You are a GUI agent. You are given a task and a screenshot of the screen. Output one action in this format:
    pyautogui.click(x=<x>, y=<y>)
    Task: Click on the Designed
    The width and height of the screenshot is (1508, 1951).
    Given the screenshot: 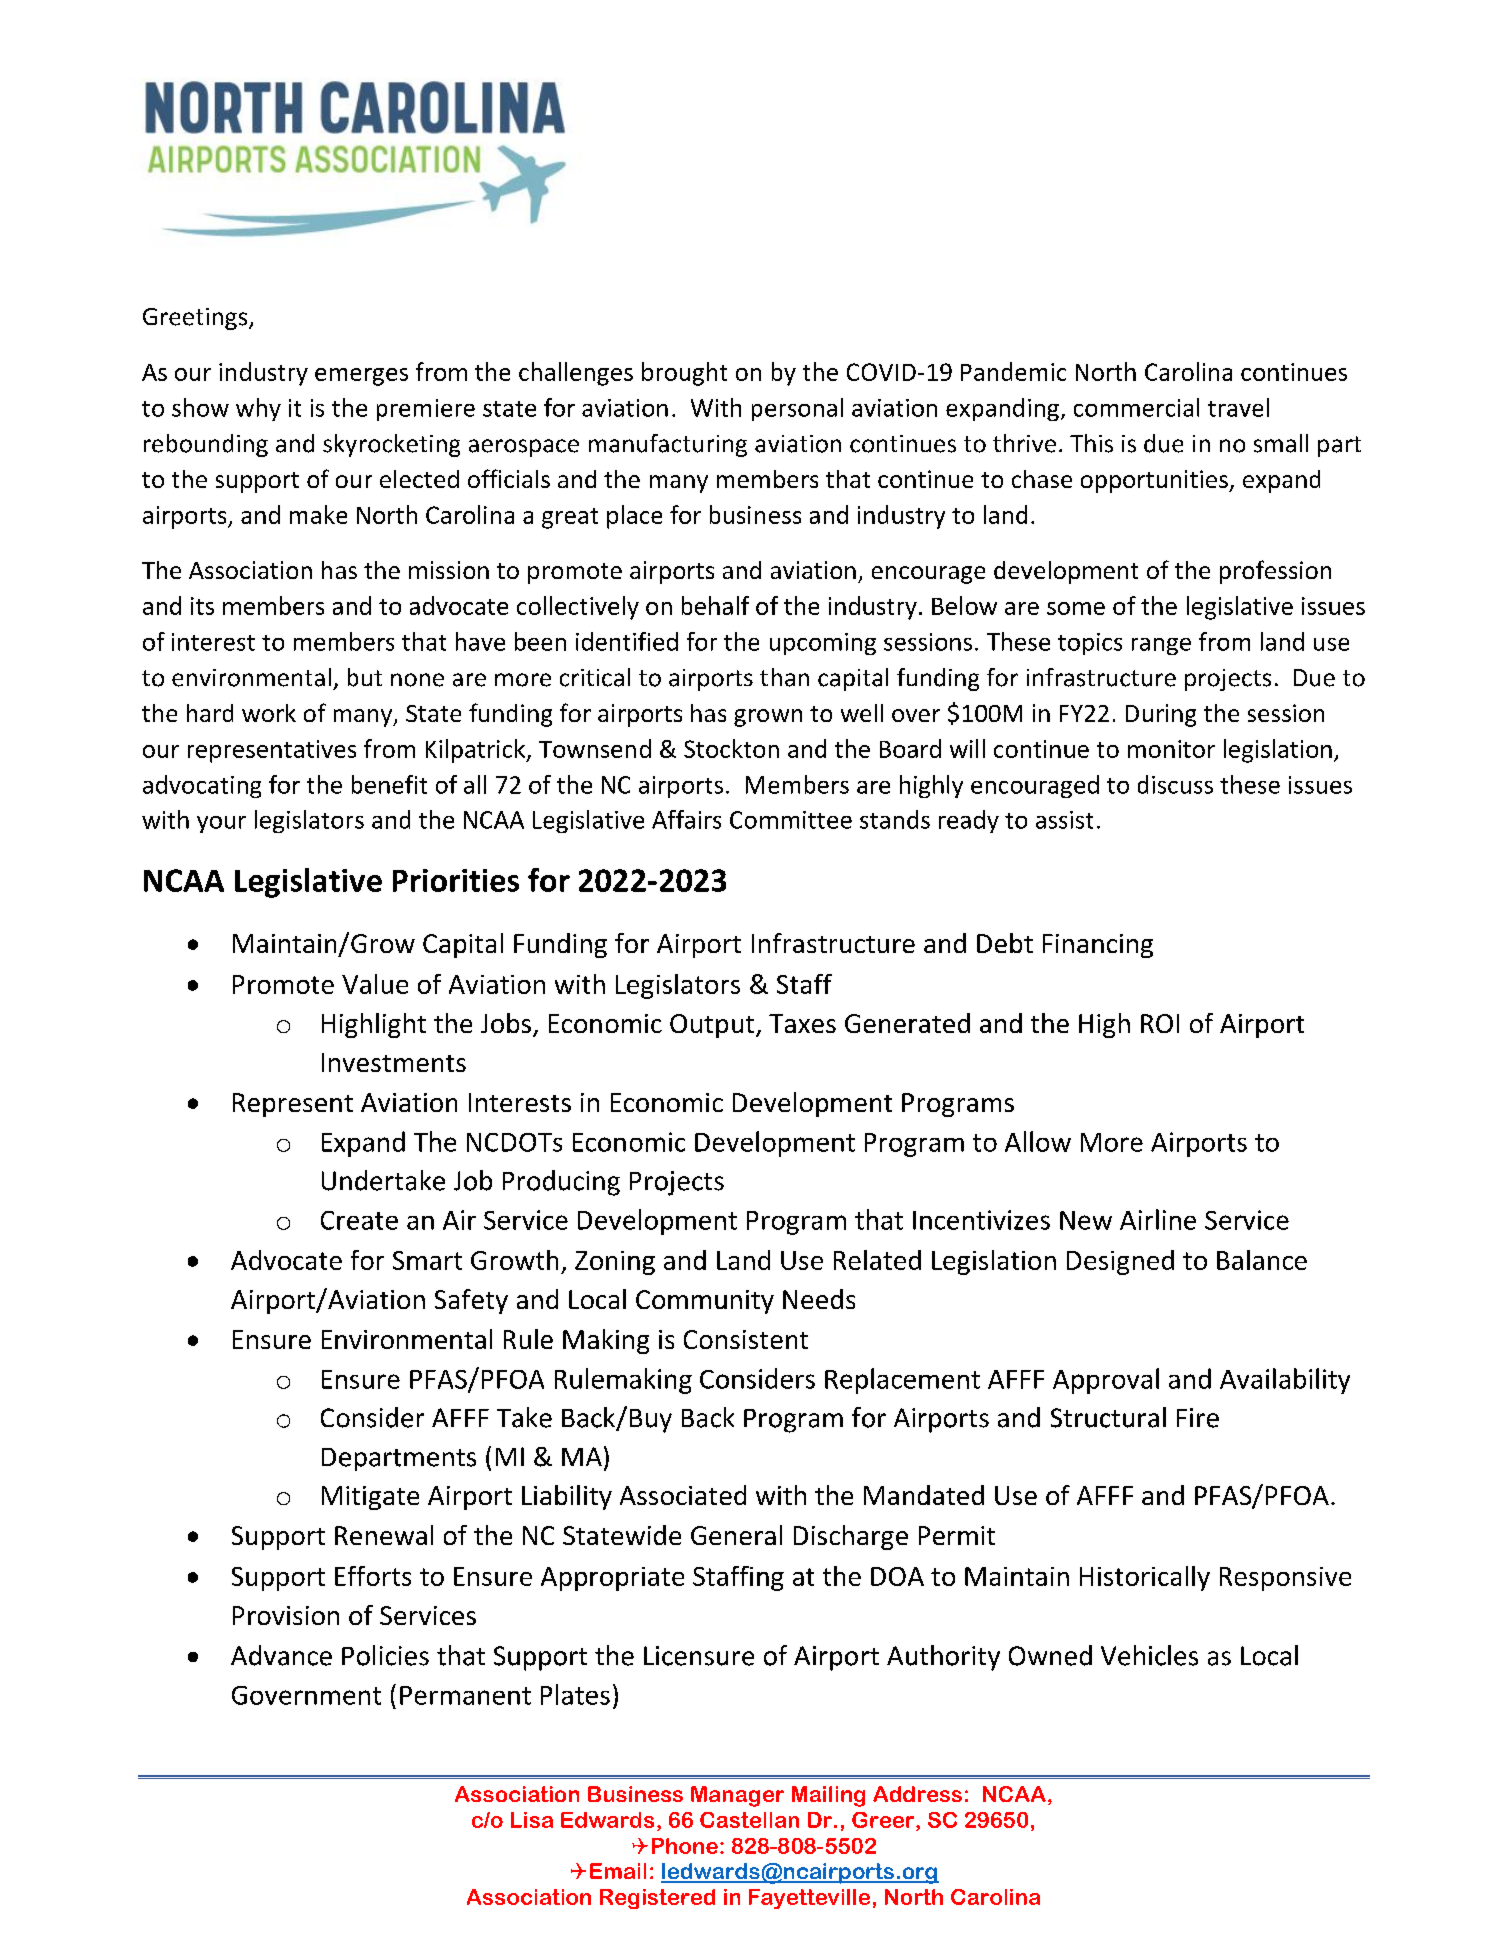 What is the action you would take?
    pyautogui.click(x=1120, y=1262)
